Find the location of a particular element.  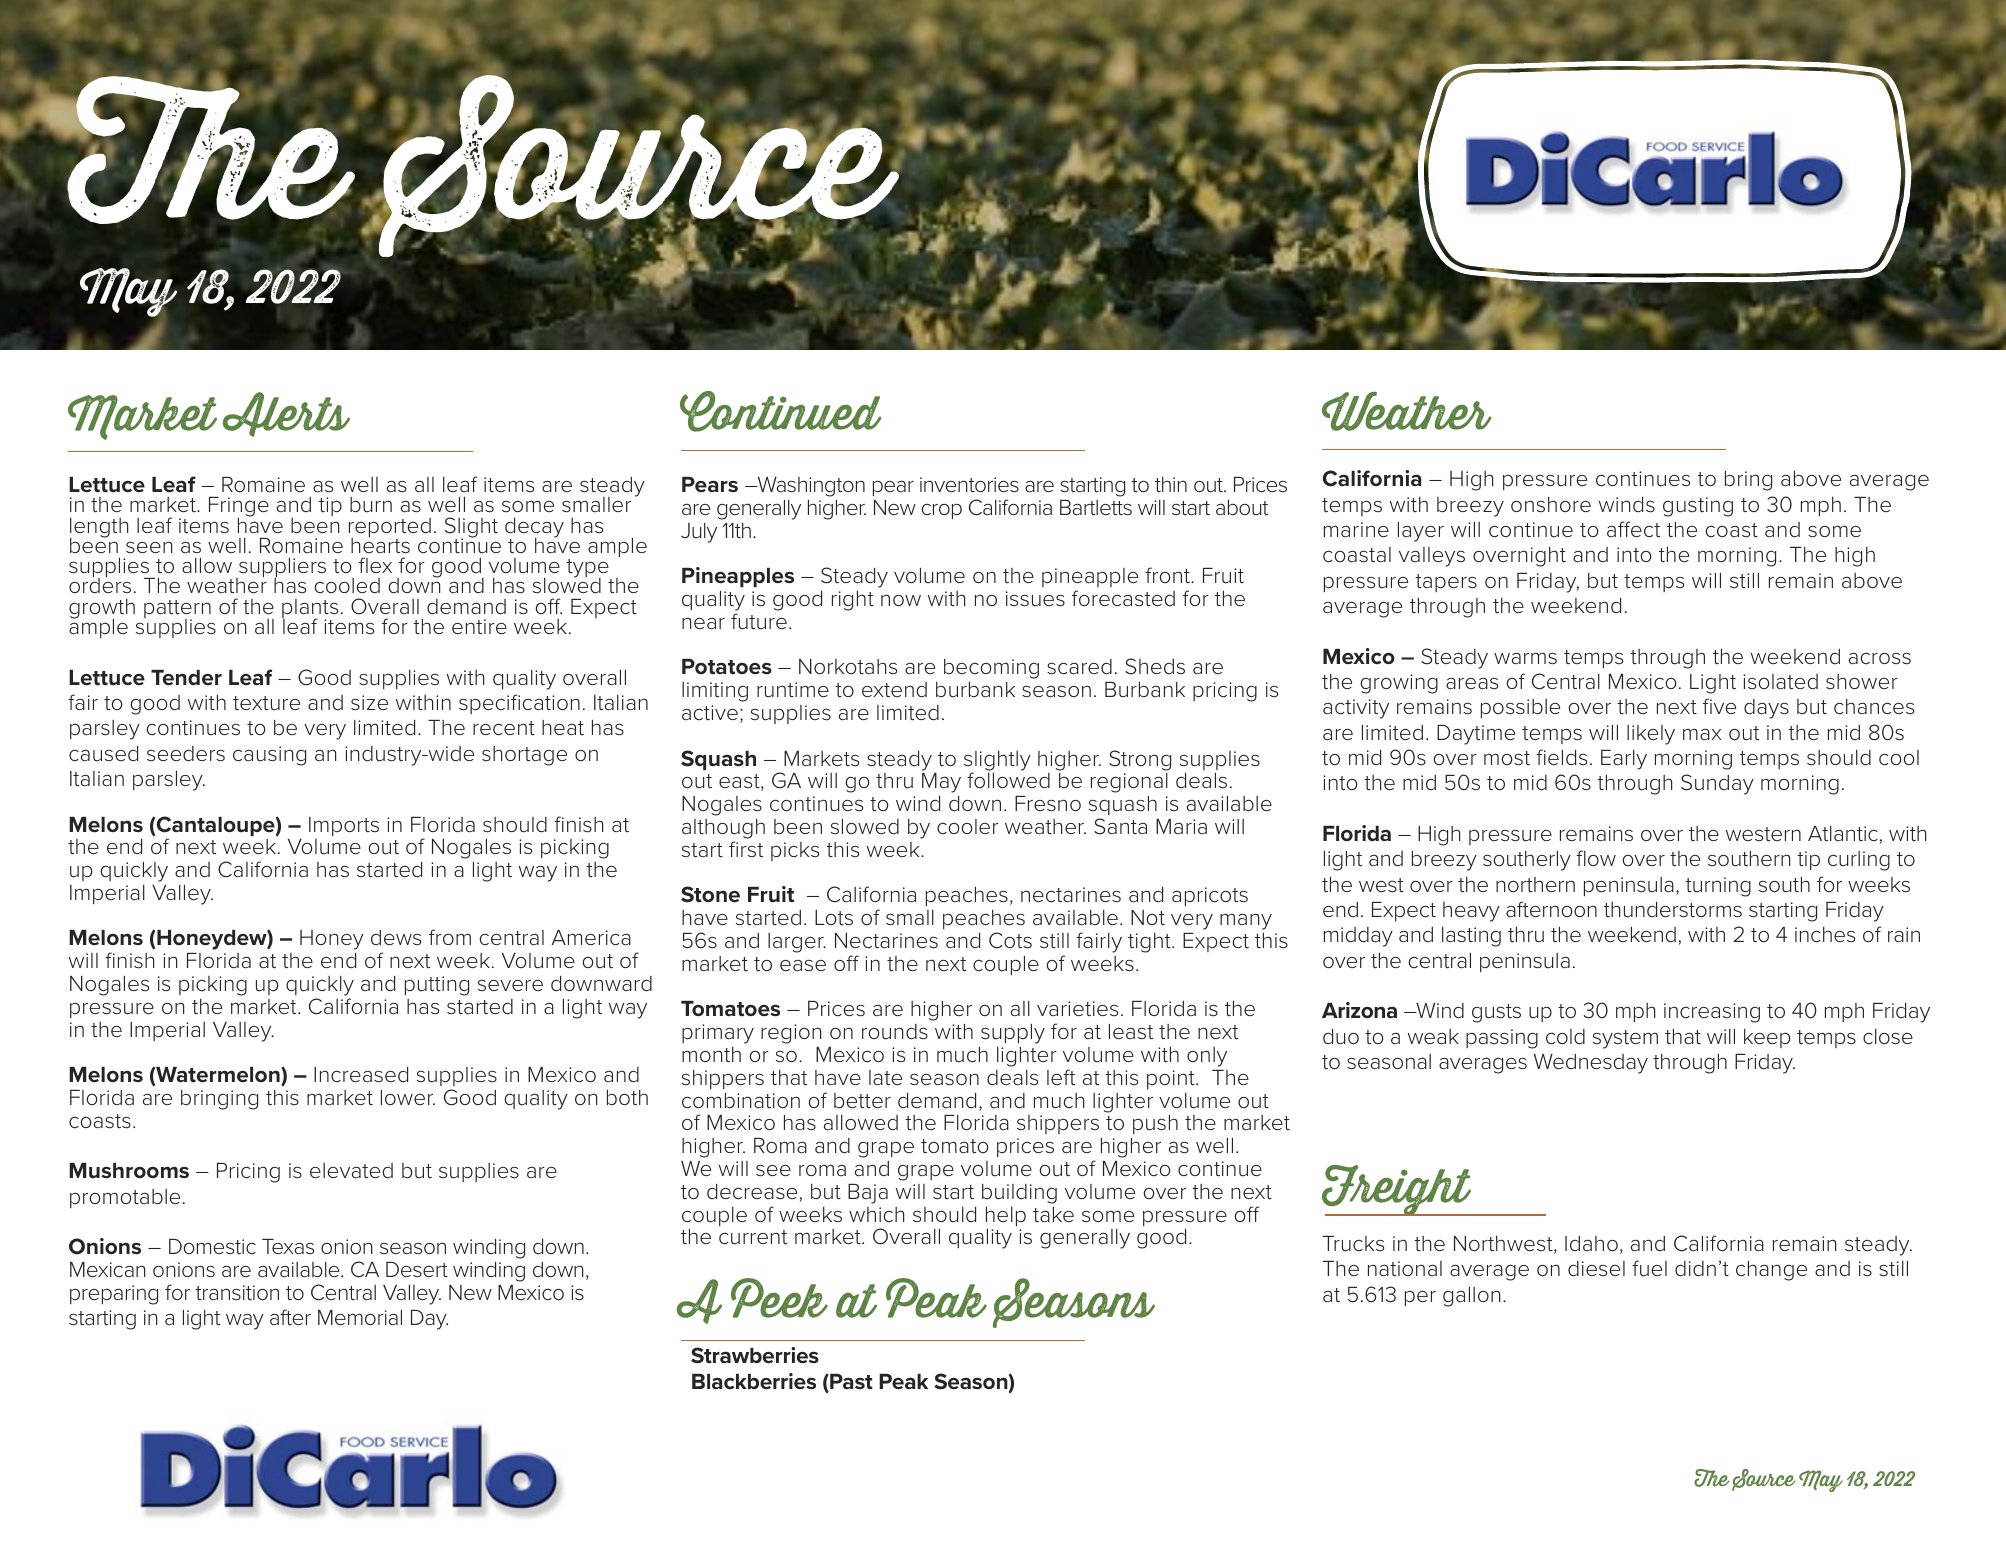

Not is located at coordinates (1148, 917).
